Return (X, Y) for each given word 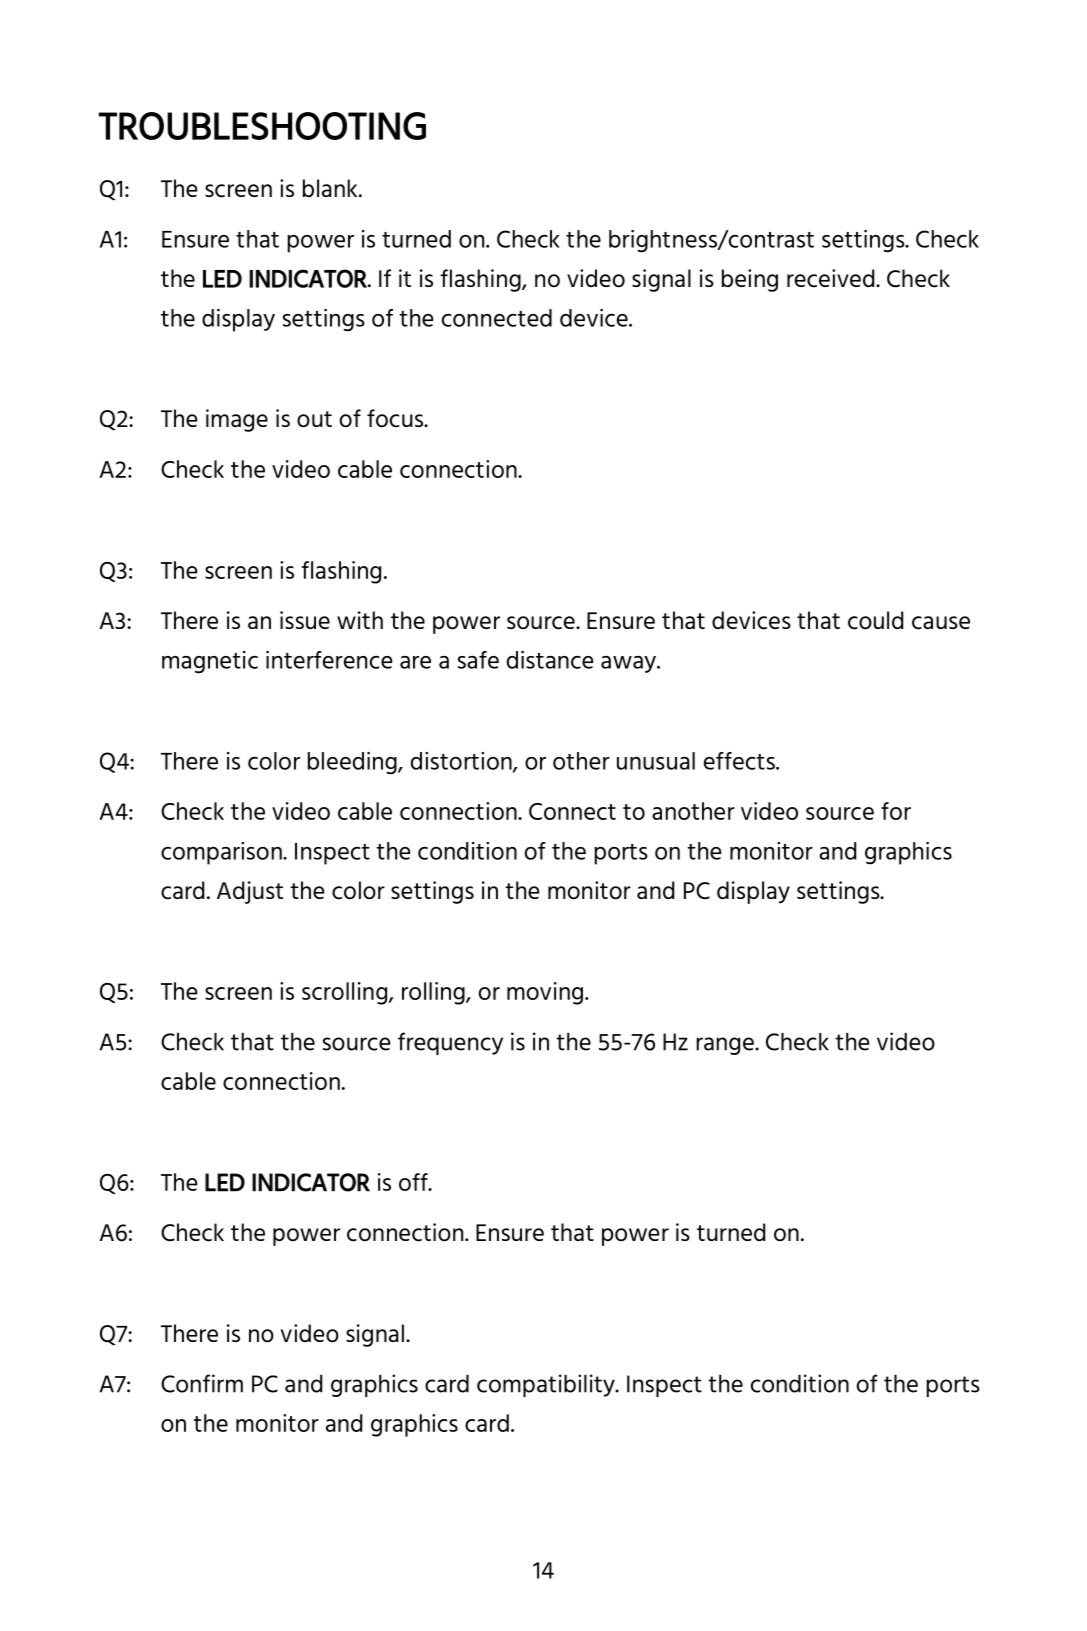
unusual (656, 761)
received (832, 278)
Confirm (202, 1383)
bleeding (353, 763)
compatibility (547, 1385)
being (750, 280)
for (896, 811)
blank (331, 188)
